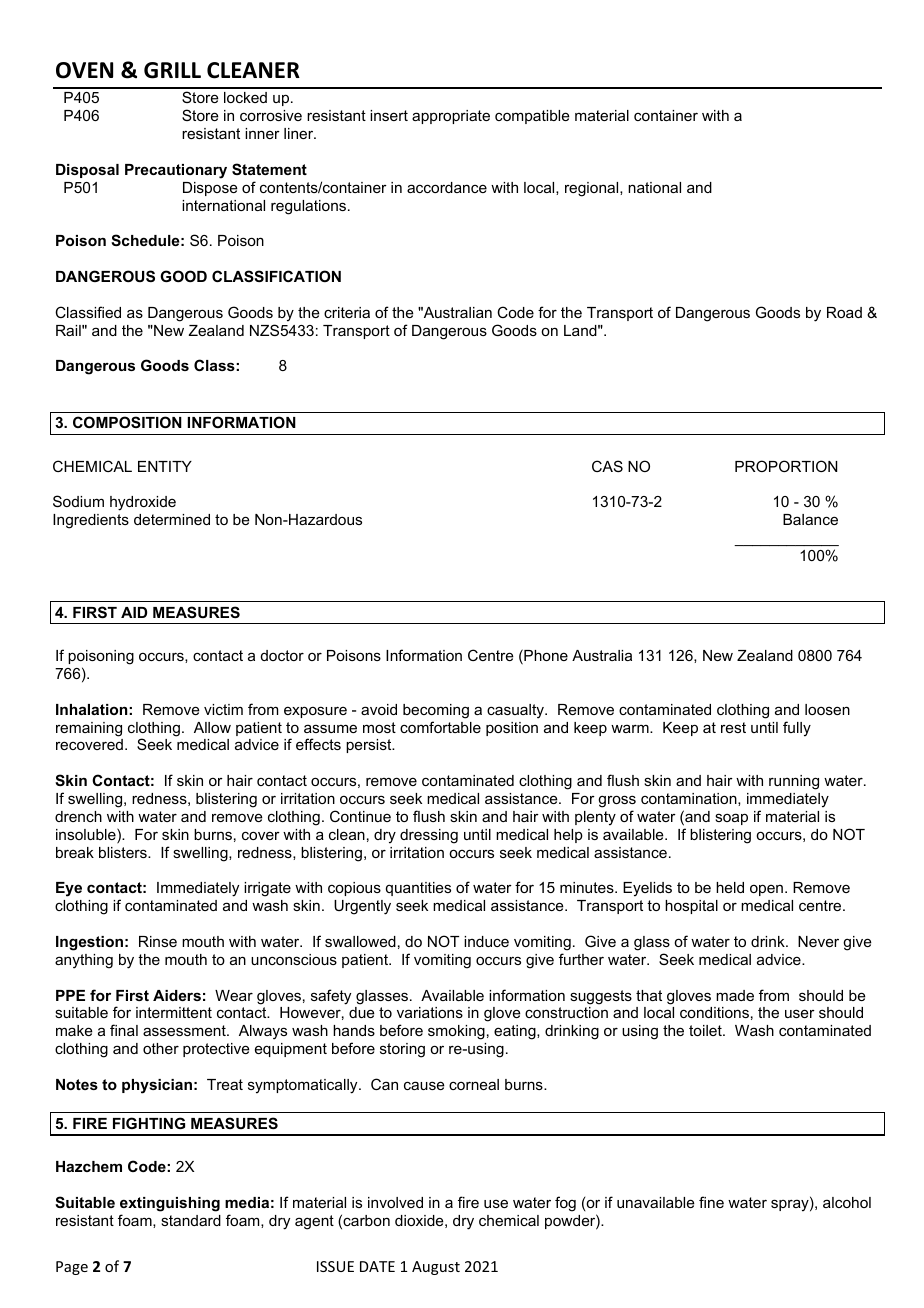  What do you see at coordinates (172, 70) in the document?
I see `GRILL` at bounding box center [172, 70].
